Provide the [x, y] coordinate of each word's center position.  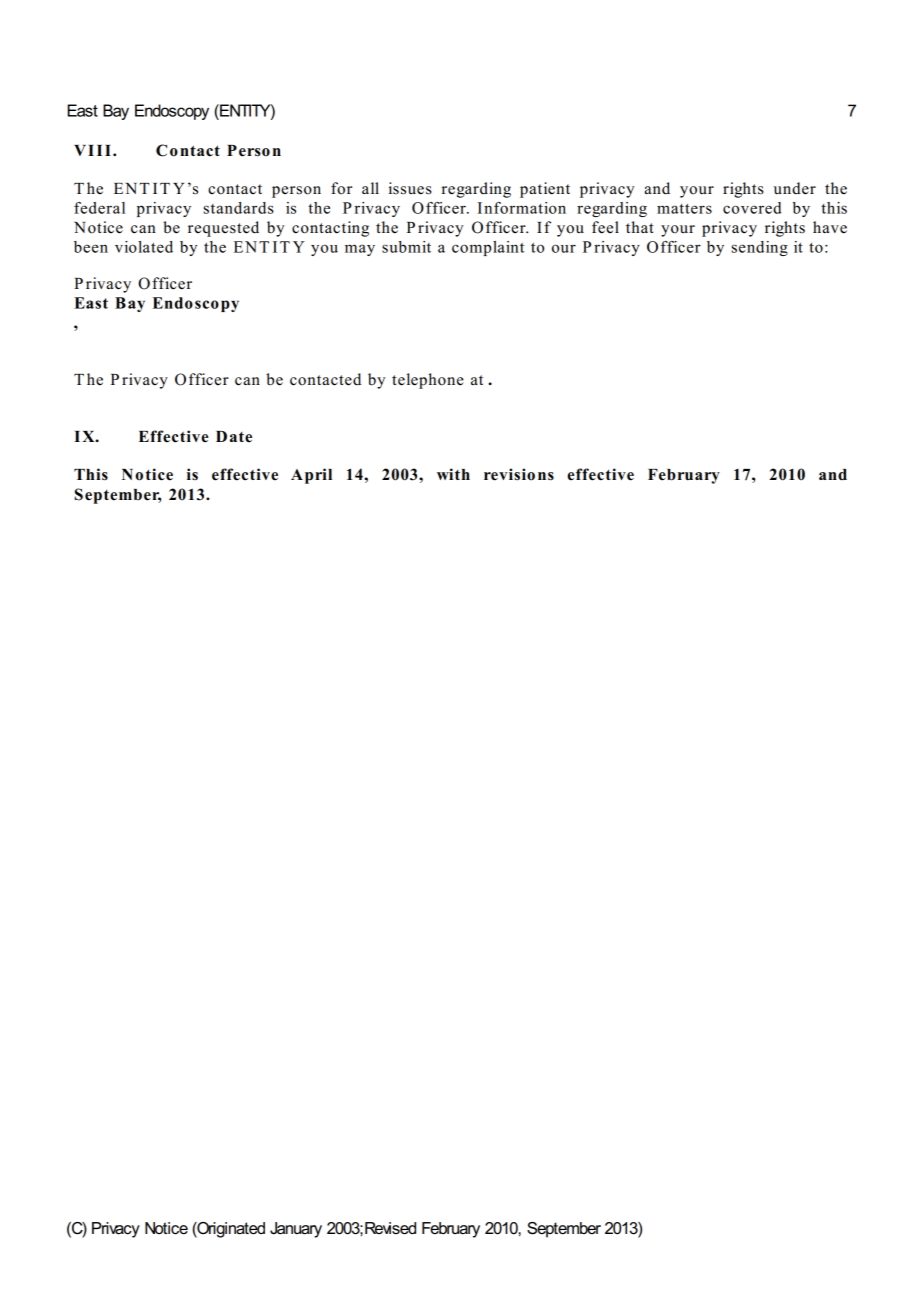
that [640, 227]
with [453, 474]
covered [752, 208]
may [360, 250]
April [311, 476]
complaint [488, 248]
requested [223, 229]
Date [234, 437]
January [296, 1230]
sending [760, 248]
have [830, 227]
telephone [428, 381]
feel [605, 227]
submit [406, 247]
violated [144, 247]
